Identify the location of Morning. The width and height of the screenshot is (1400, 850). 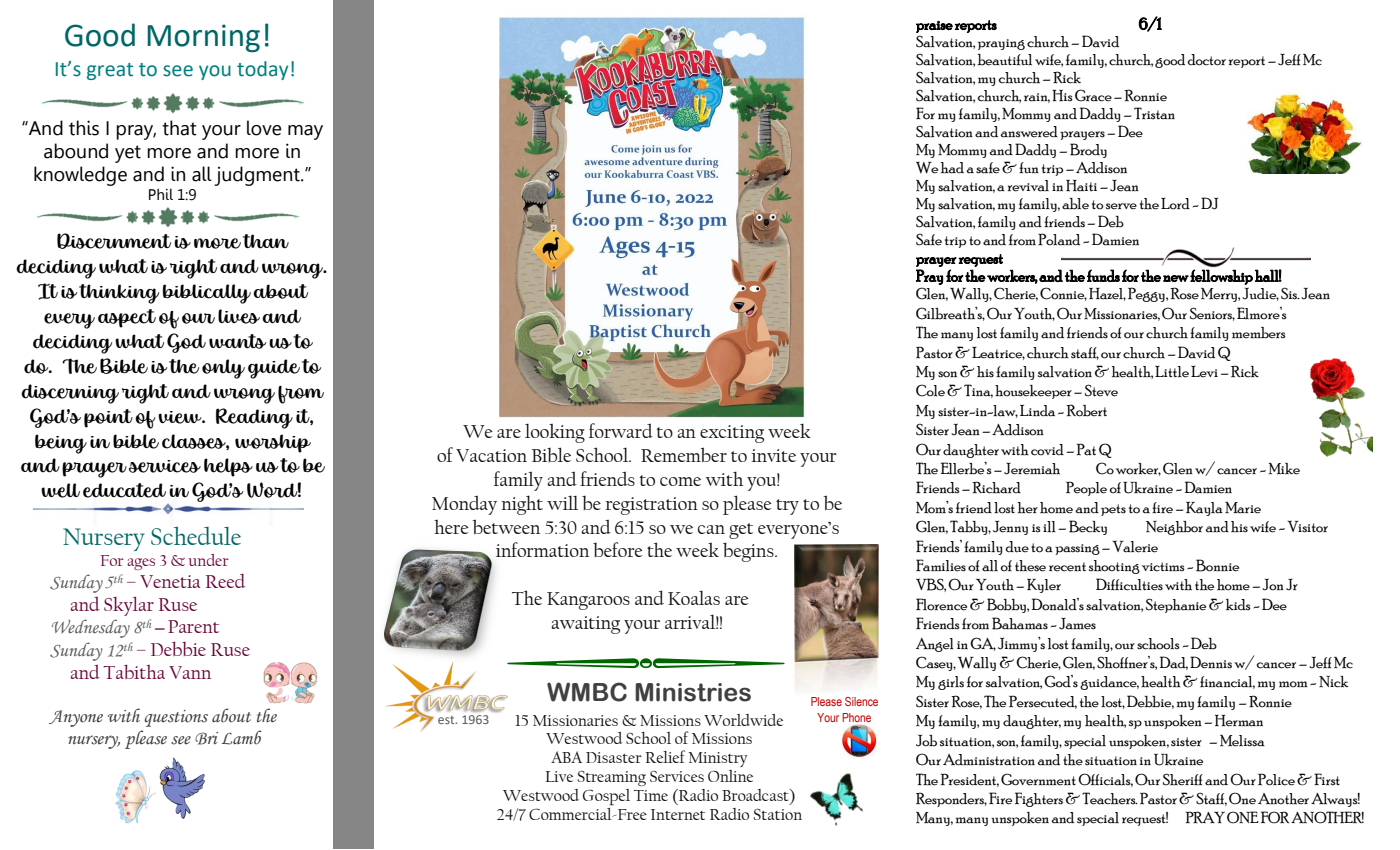
(203, 38).
